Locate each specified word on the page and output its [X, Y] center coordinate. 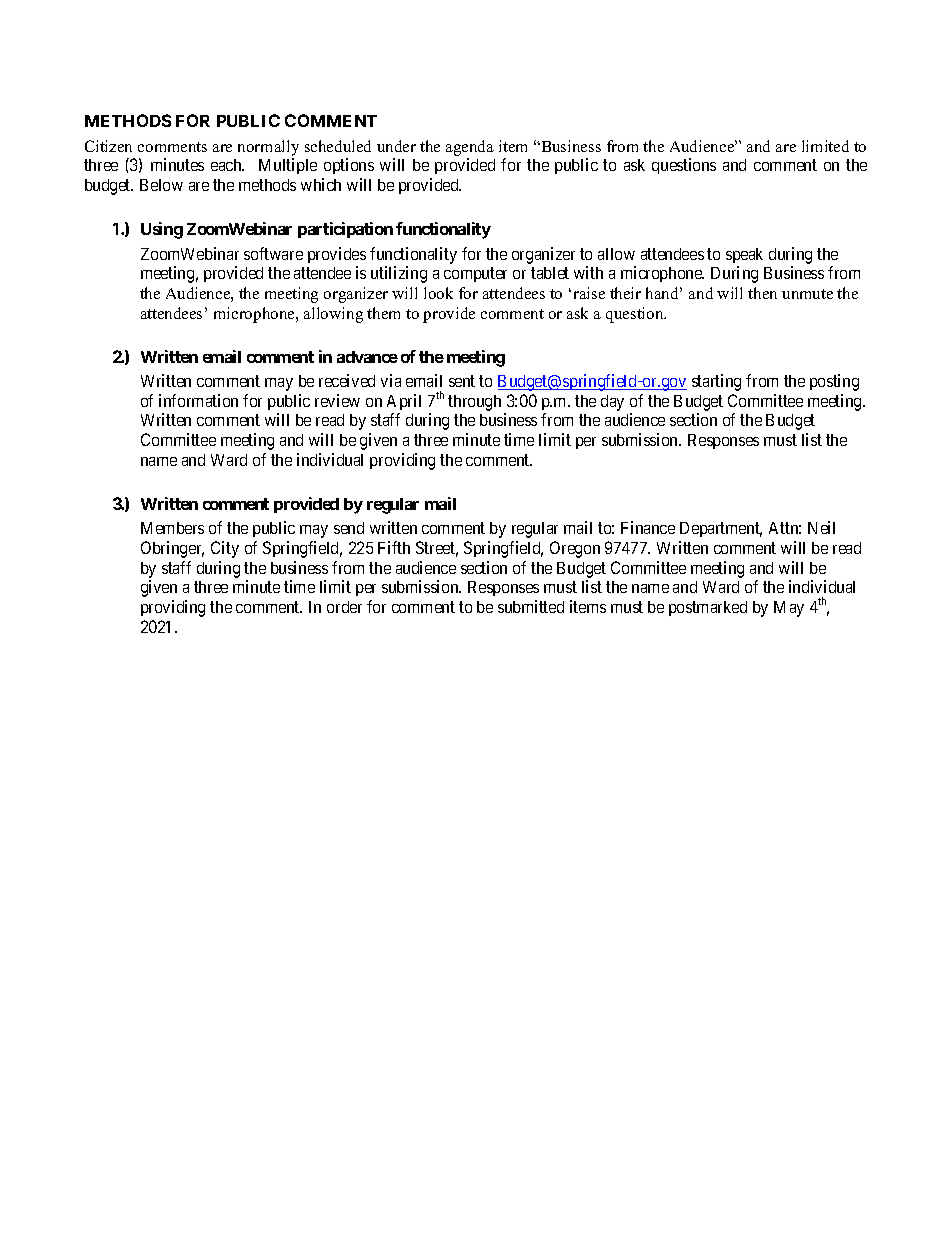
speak [744, 255]
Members [172, 528]
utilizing [399, 274]
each [227, 165]
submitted [531, 606]
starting [716, 382]
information [198, 400]
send [349, 528]
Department [721, 529]
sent [462, 381]
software [273, 253]
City [225, 549]
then [762, 293]
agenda [470, 148]
